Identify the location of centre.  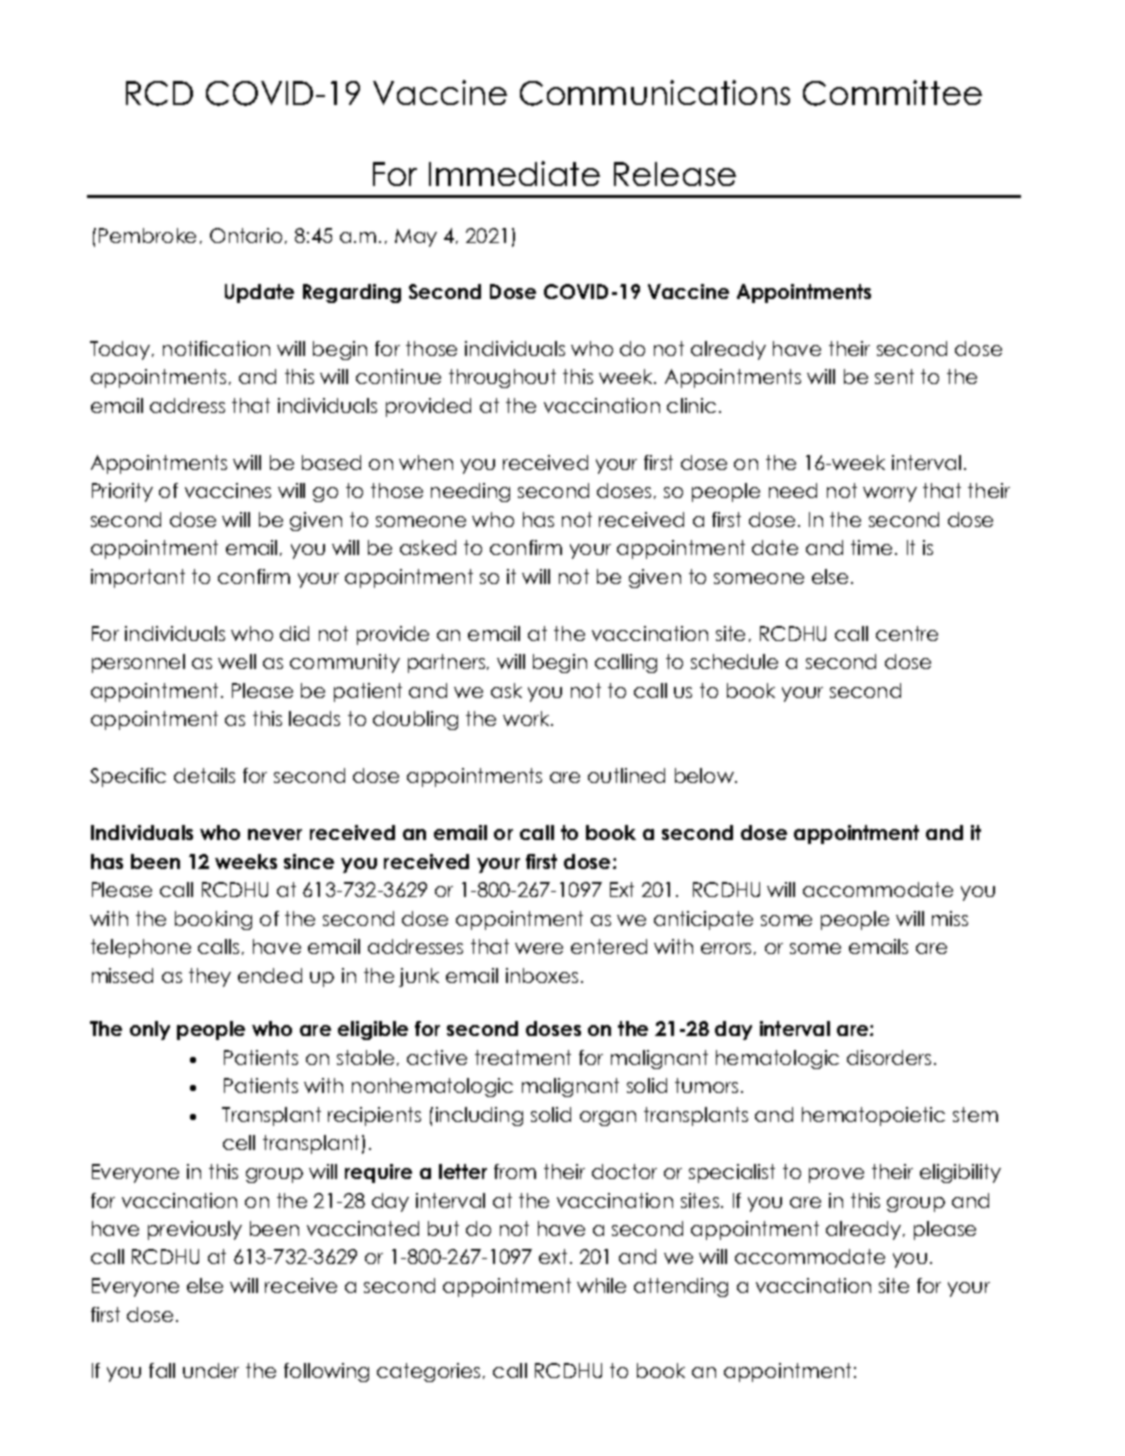
(907, 633).
